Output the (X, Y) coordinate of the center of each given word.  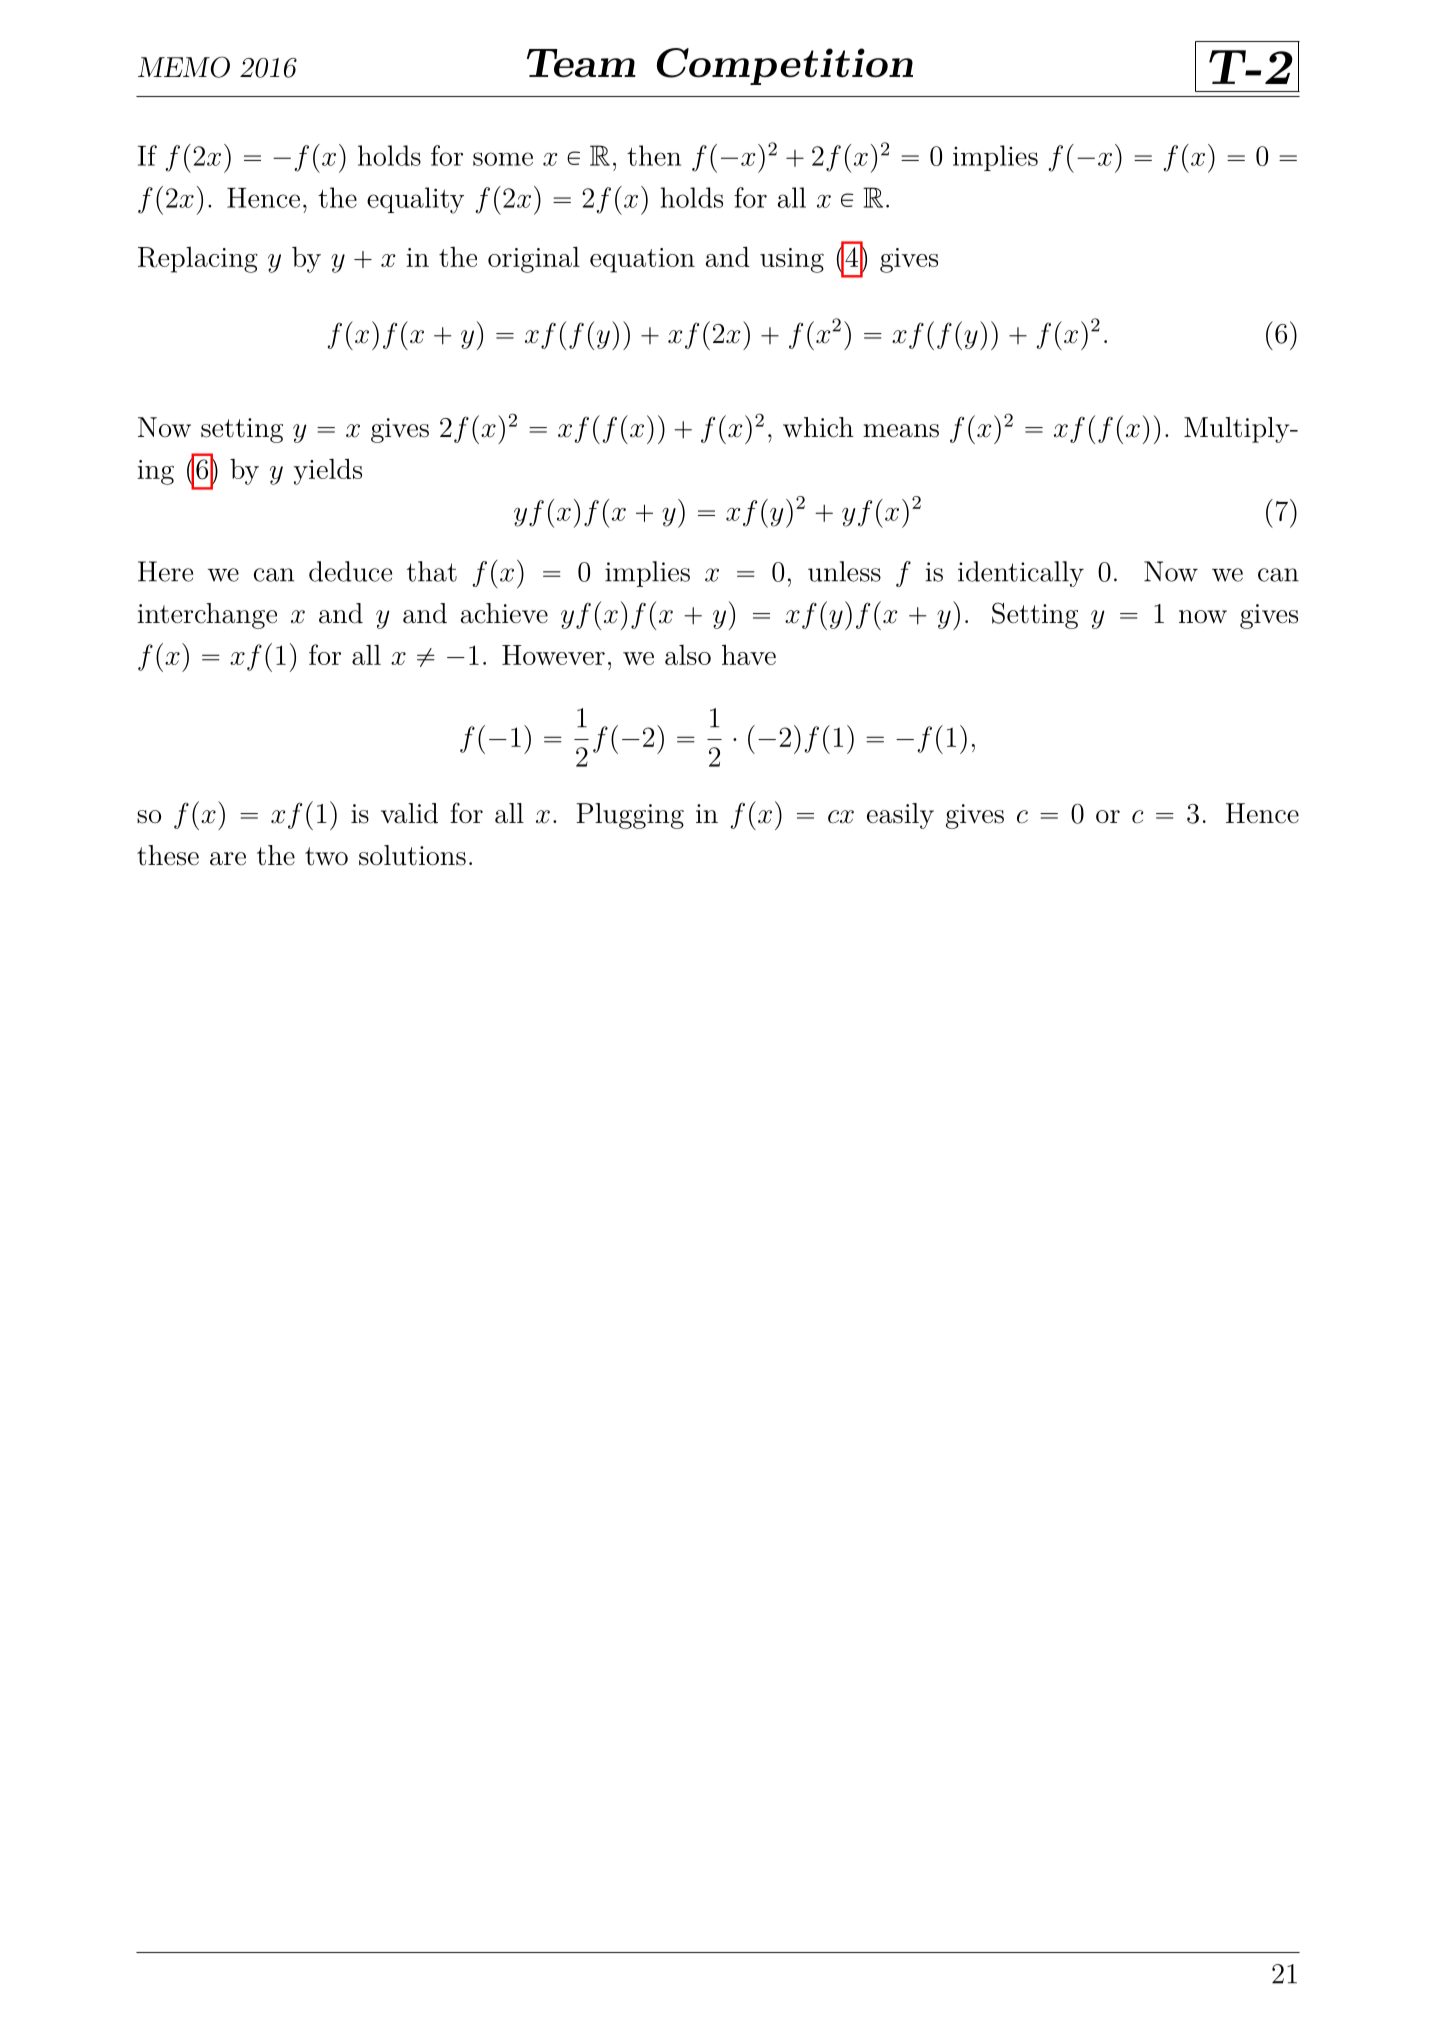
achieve (504, 613)
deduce (350, 571)
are (228, 859)
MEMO (184, 67)
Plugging (630, 816)
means (901, 431)
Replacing (198, 260)
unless (844, 571)
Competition (785, 66)
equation (642, 260)
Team (581, 63)
